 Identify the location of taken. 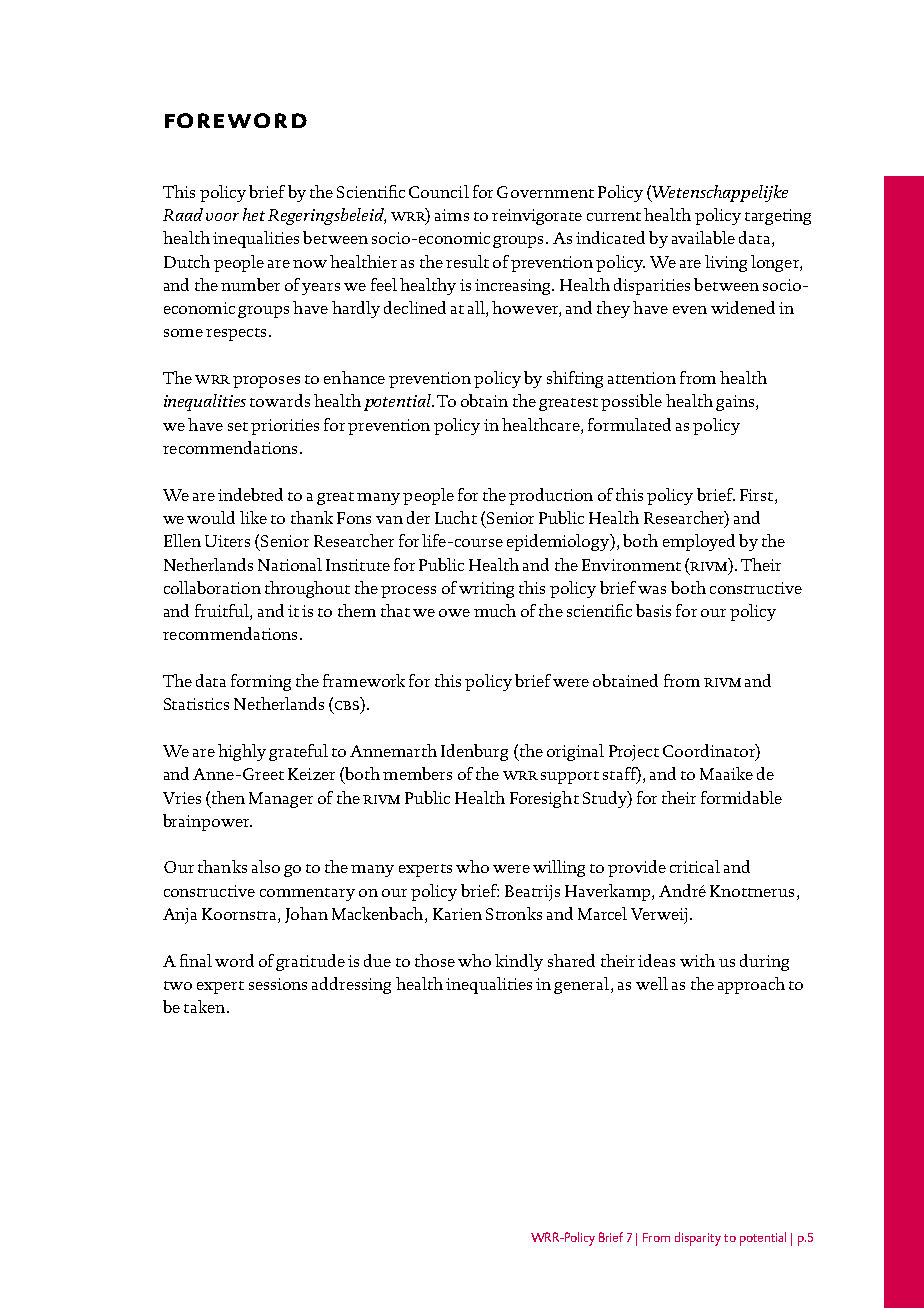
(204, 1006).
